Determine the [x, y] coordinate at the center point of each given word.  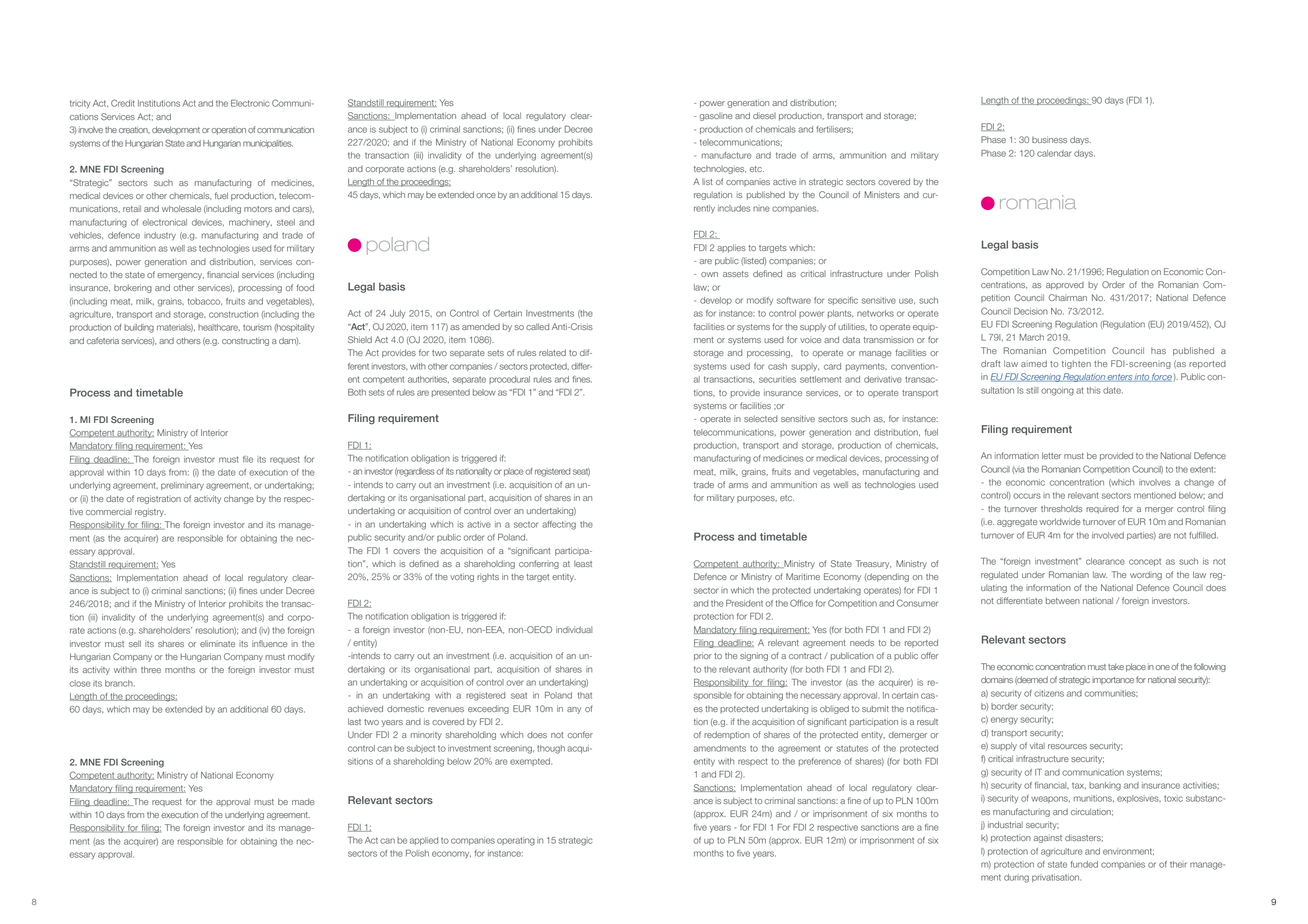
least [583, 563]
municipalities [268, 144]
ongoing [1057, 391]
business [1049, 139]
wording [1146, 575]
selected [760, 418]
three [151, 669]
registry [150, 512]
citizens [1049, 693]
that [585, 695]
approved [1065, 286]
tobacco [205, 301]
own [709, 274]
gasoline [716, 117]
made [303, 801]
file [248, 459]
